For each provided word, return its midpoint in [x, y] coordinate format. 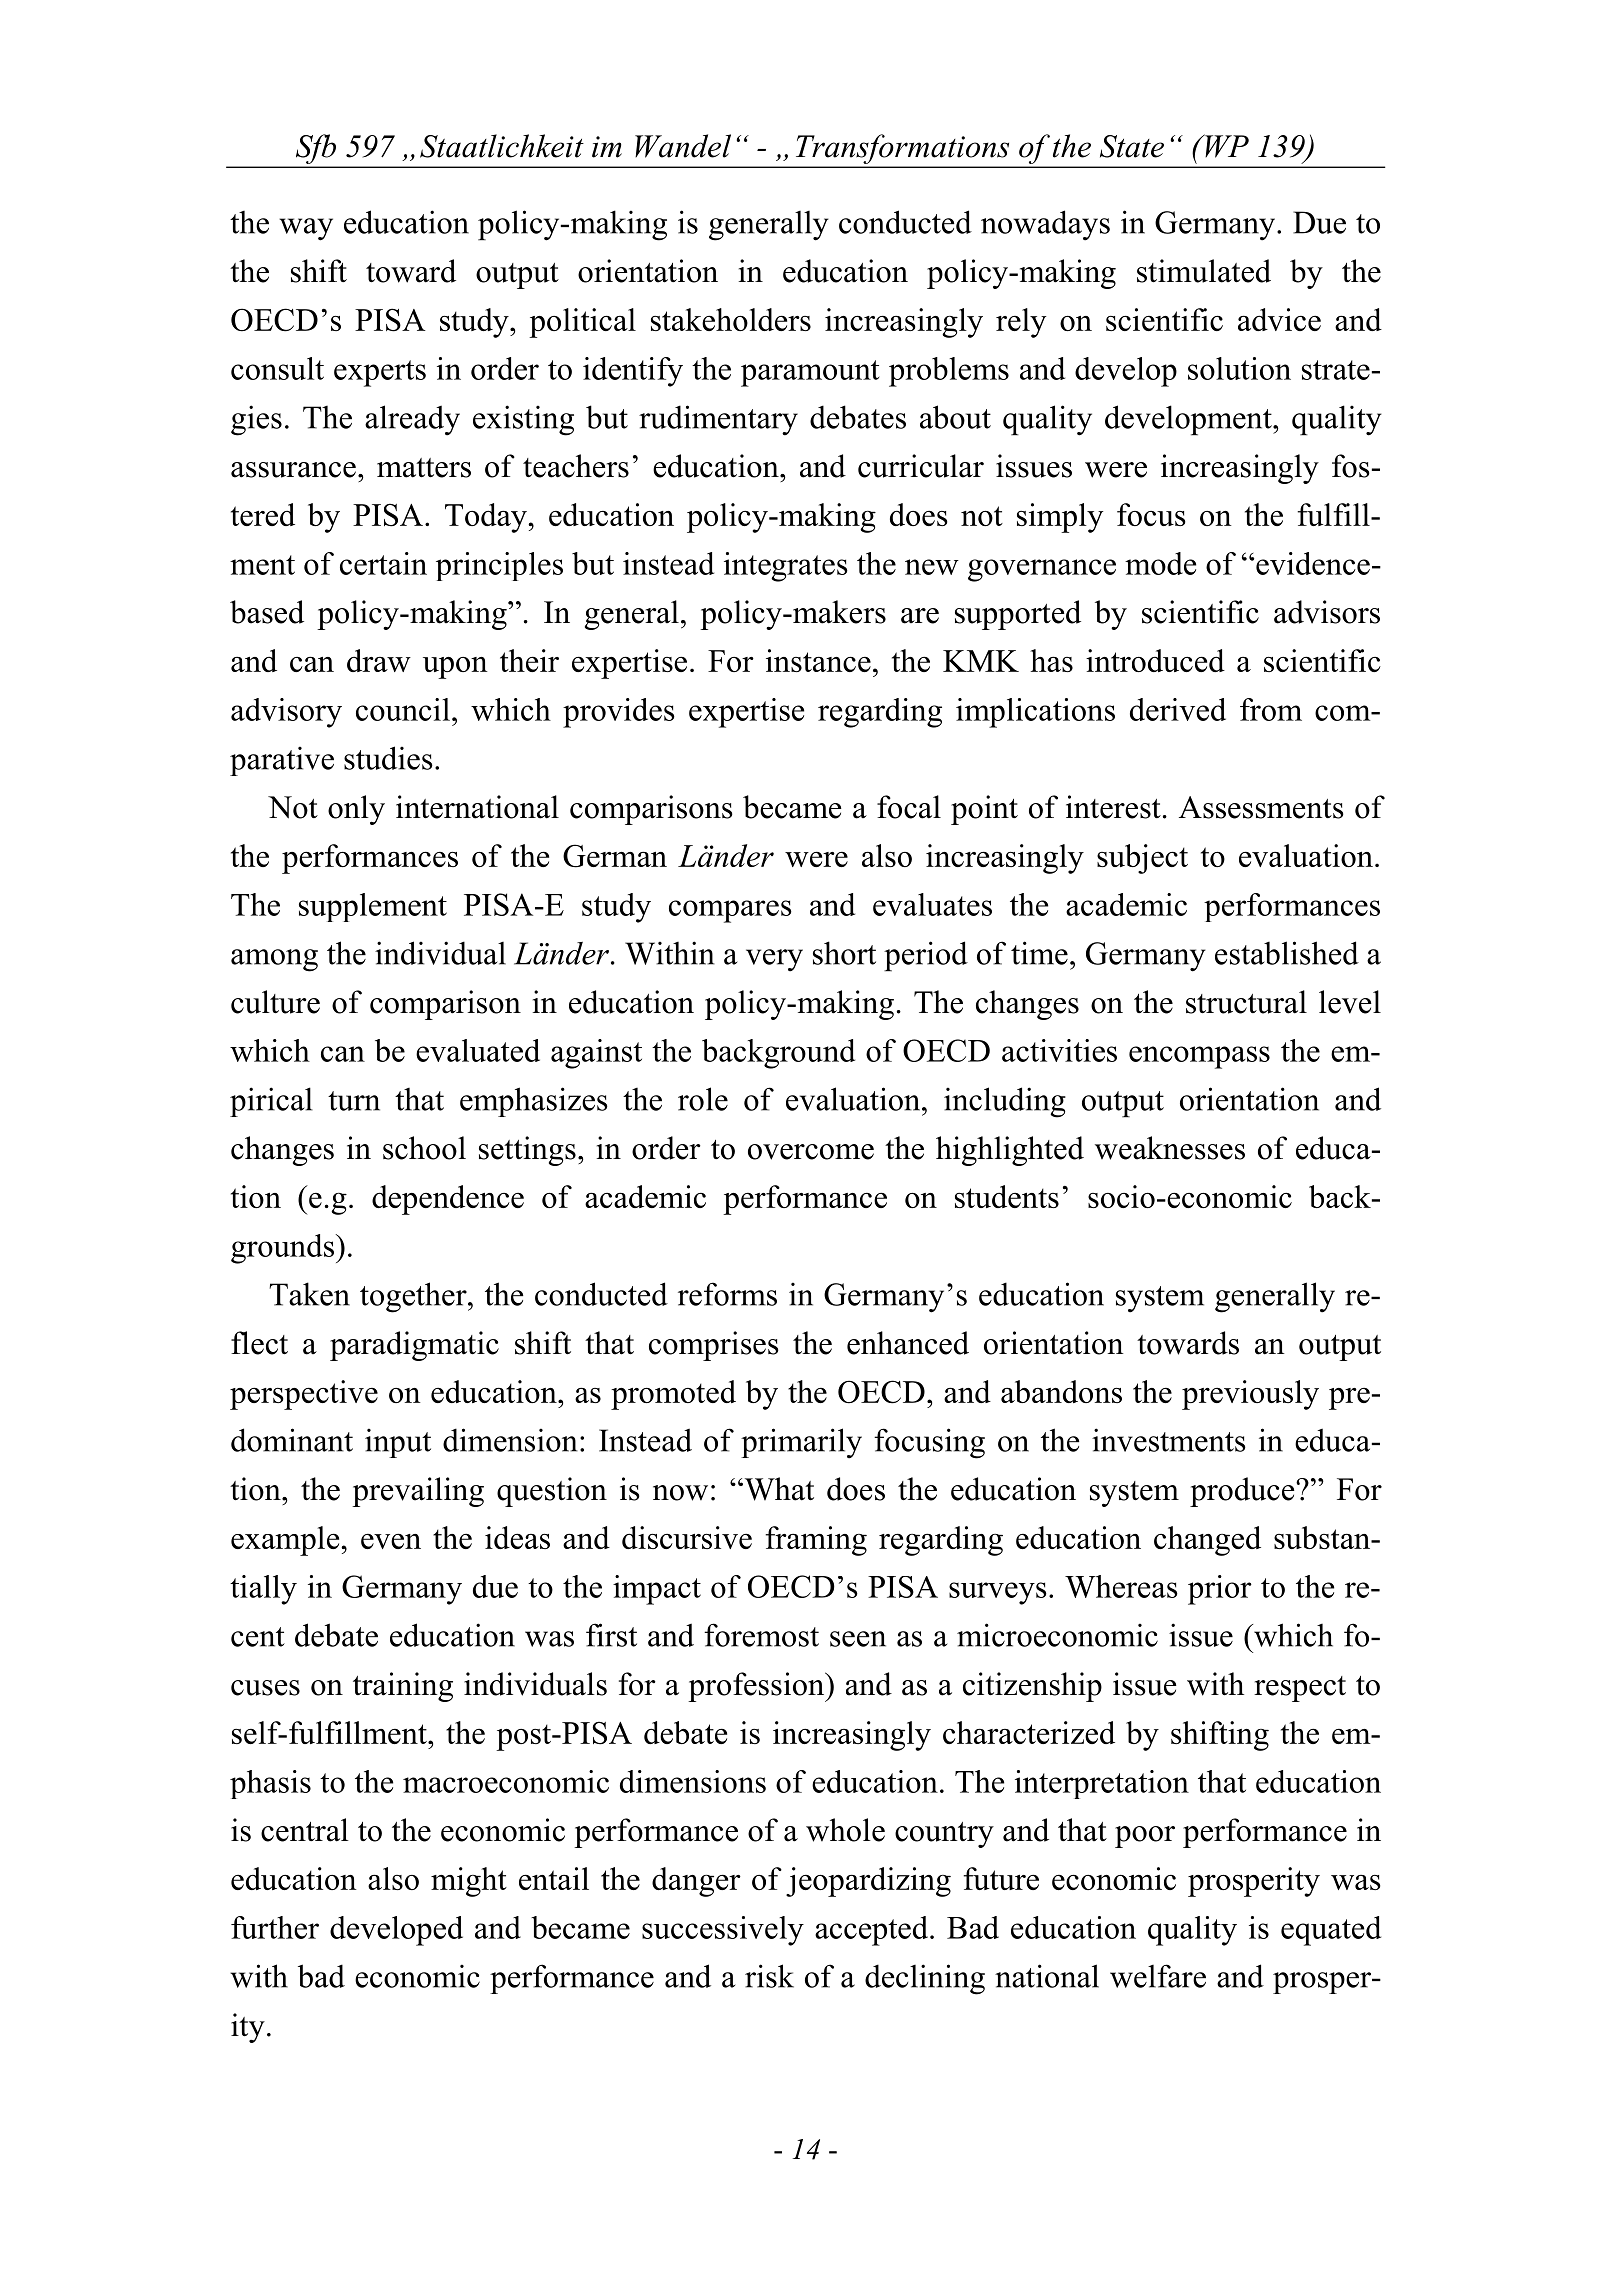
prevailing [418, 1492]
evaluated [478, 1050]
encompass [1199, 1057]
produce [1243, 1492]
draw [379, 660]
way [306, 229]
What [778, 1489]
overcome [811, 1152]
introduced [1155, 660]
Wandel [683, 146]
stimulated [1204, 271]
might [469, 1882]
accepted [871, 1931]
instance [818, 660]
